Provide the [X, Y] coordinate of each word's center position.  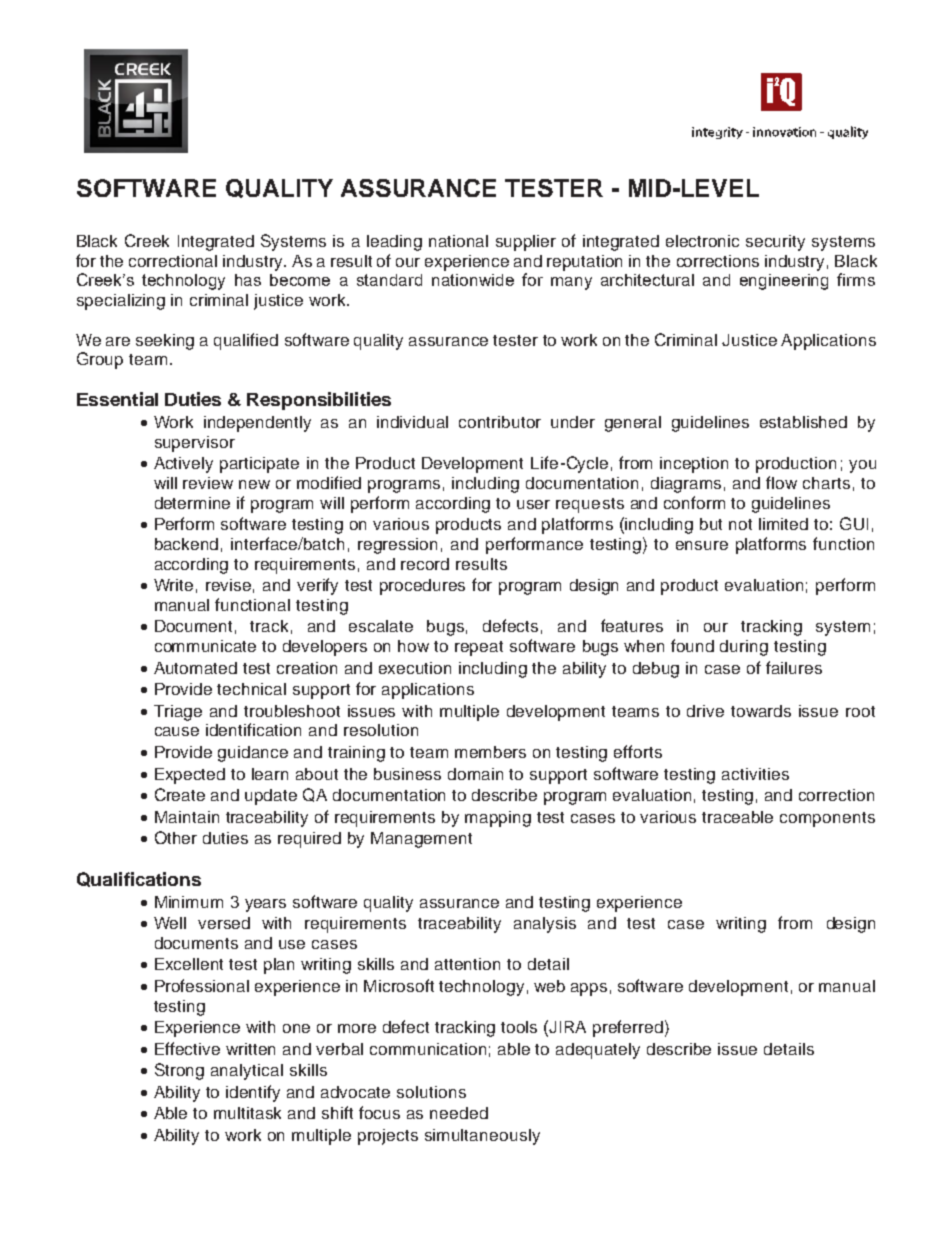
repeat [479, 648]
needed [459, 1113]
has [248, 280]
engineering [784, 282]
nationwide [473, 280]
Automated [195, 668]
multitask [247, 1113]
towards [761, 711]
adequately [598, 1051]
